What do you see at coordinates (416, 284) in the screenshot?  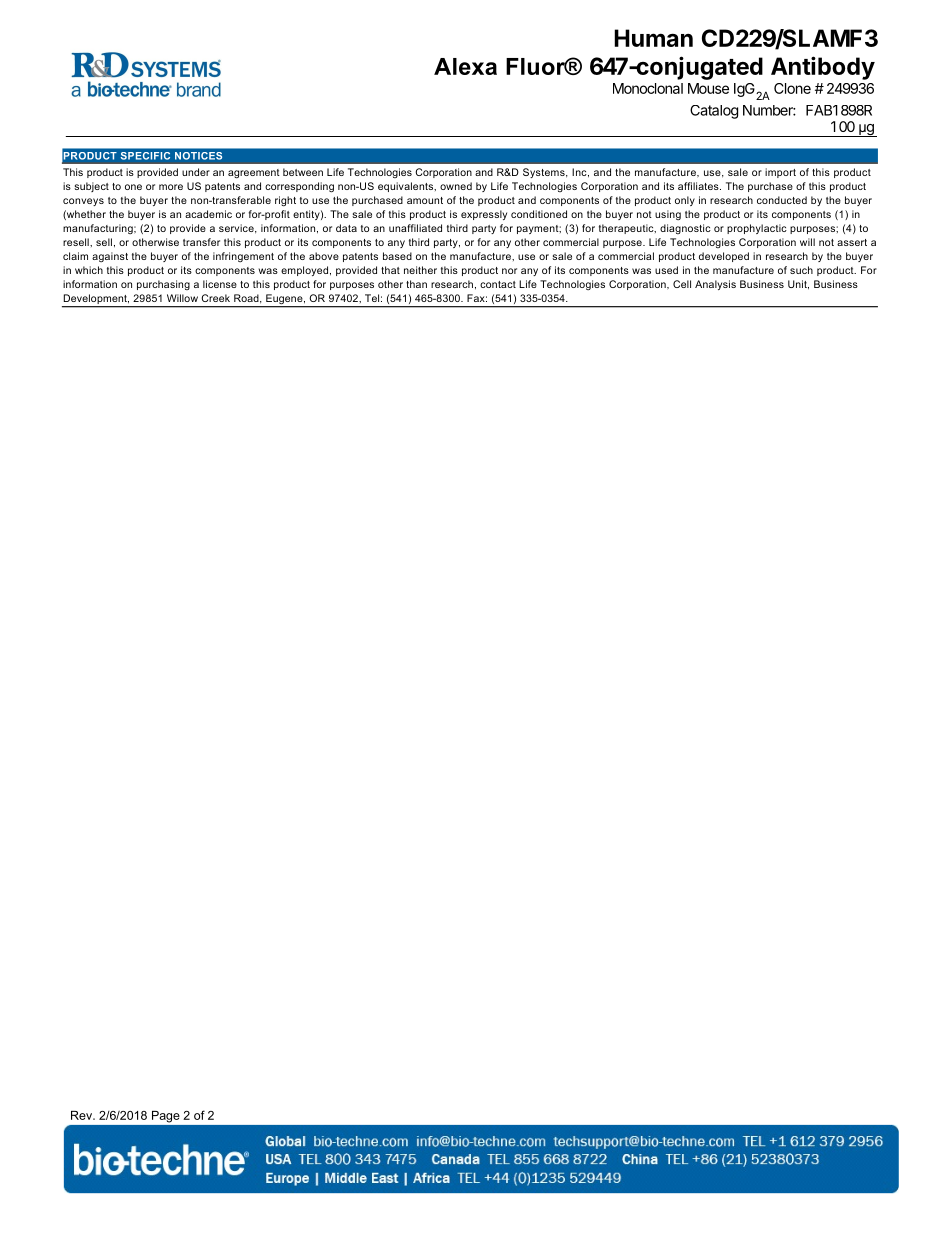 I see `than` at bounding box center [416, 284].
